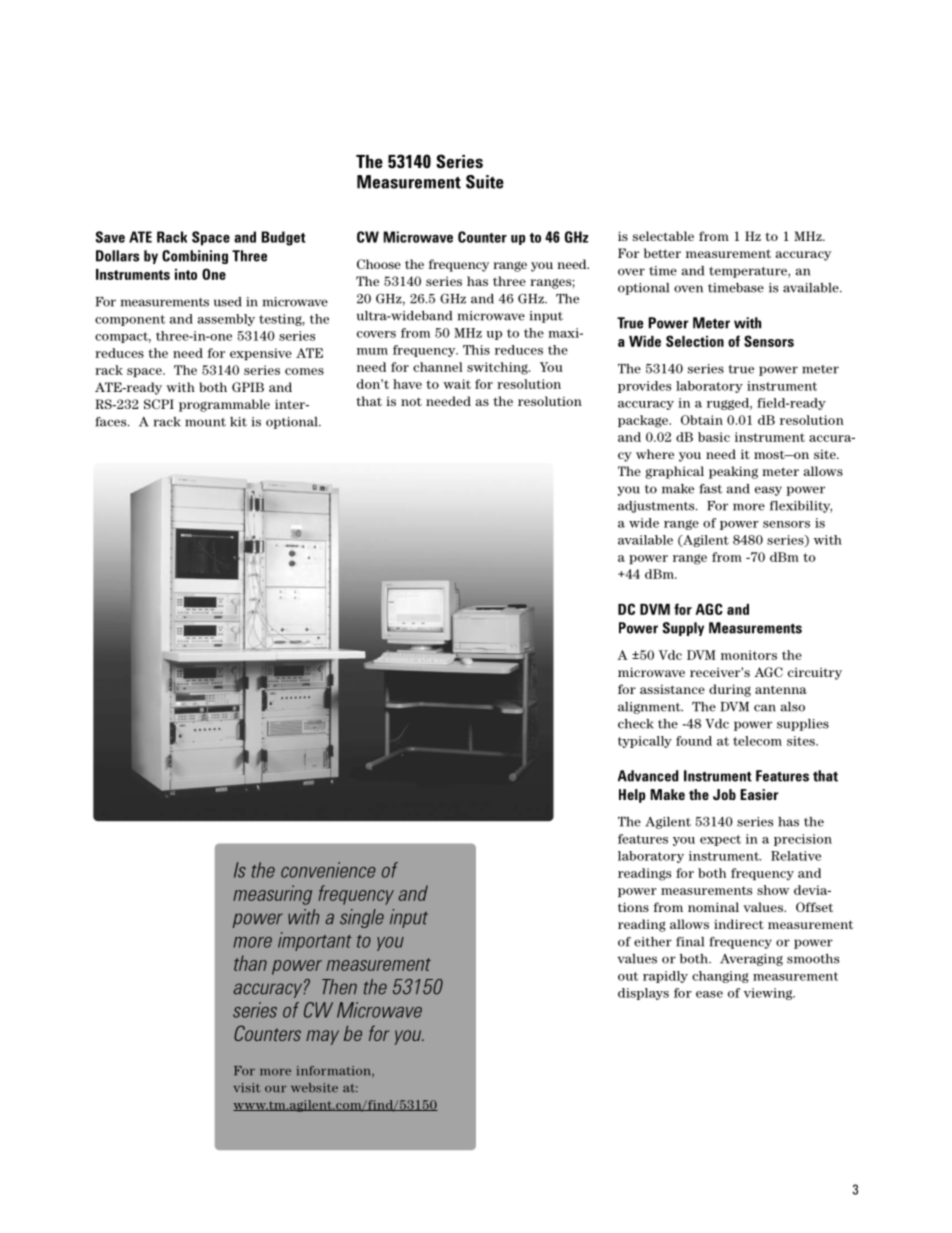 This screenshot has height=1233, width=952. Describe the element at coordinates (247, 1088) in the screenshot. I see `visit` at that location.
